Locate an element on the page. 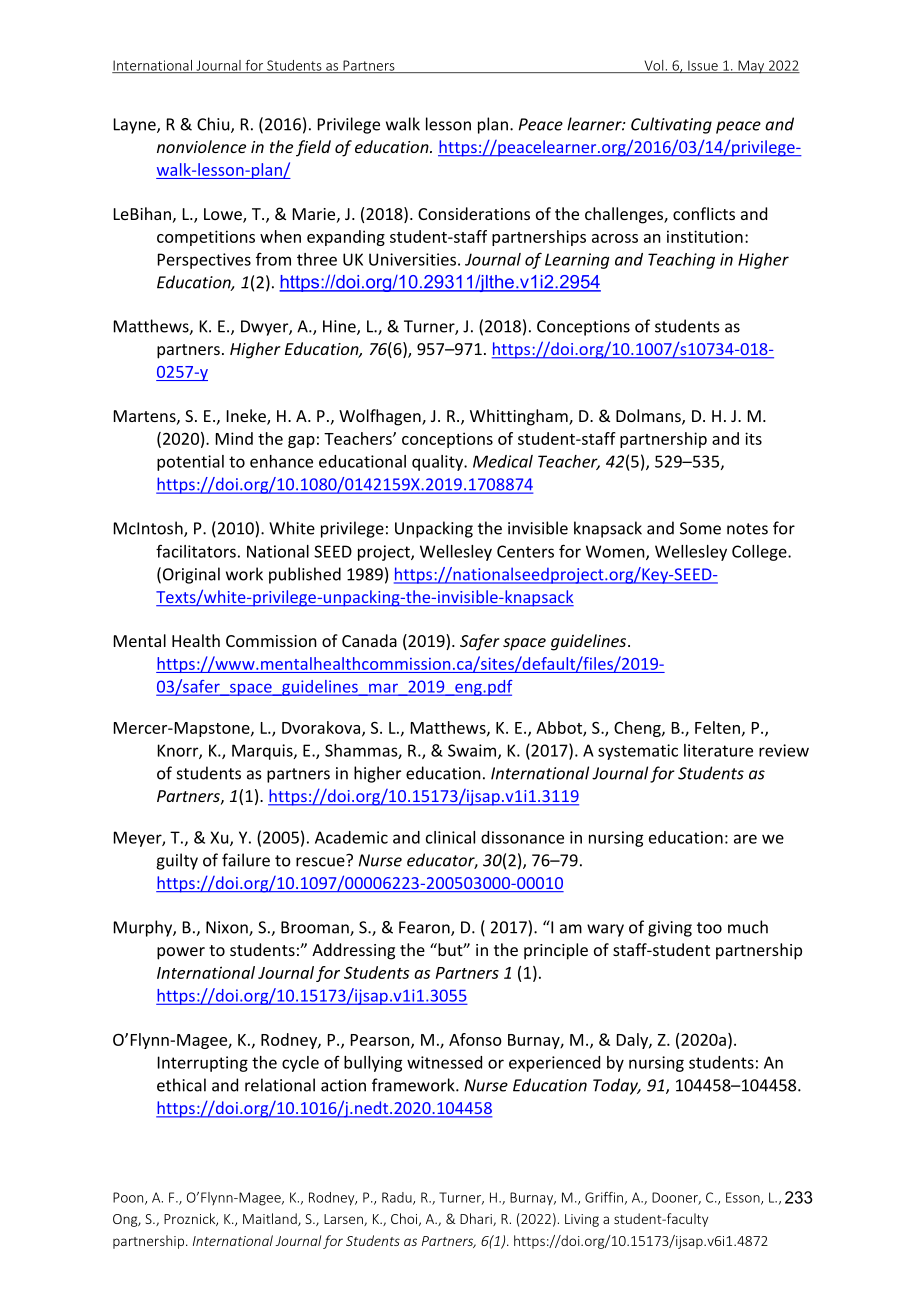 Image resolution: width=924 pixels, height=1308 pixels. Some is located at coordinates (700, 528).
